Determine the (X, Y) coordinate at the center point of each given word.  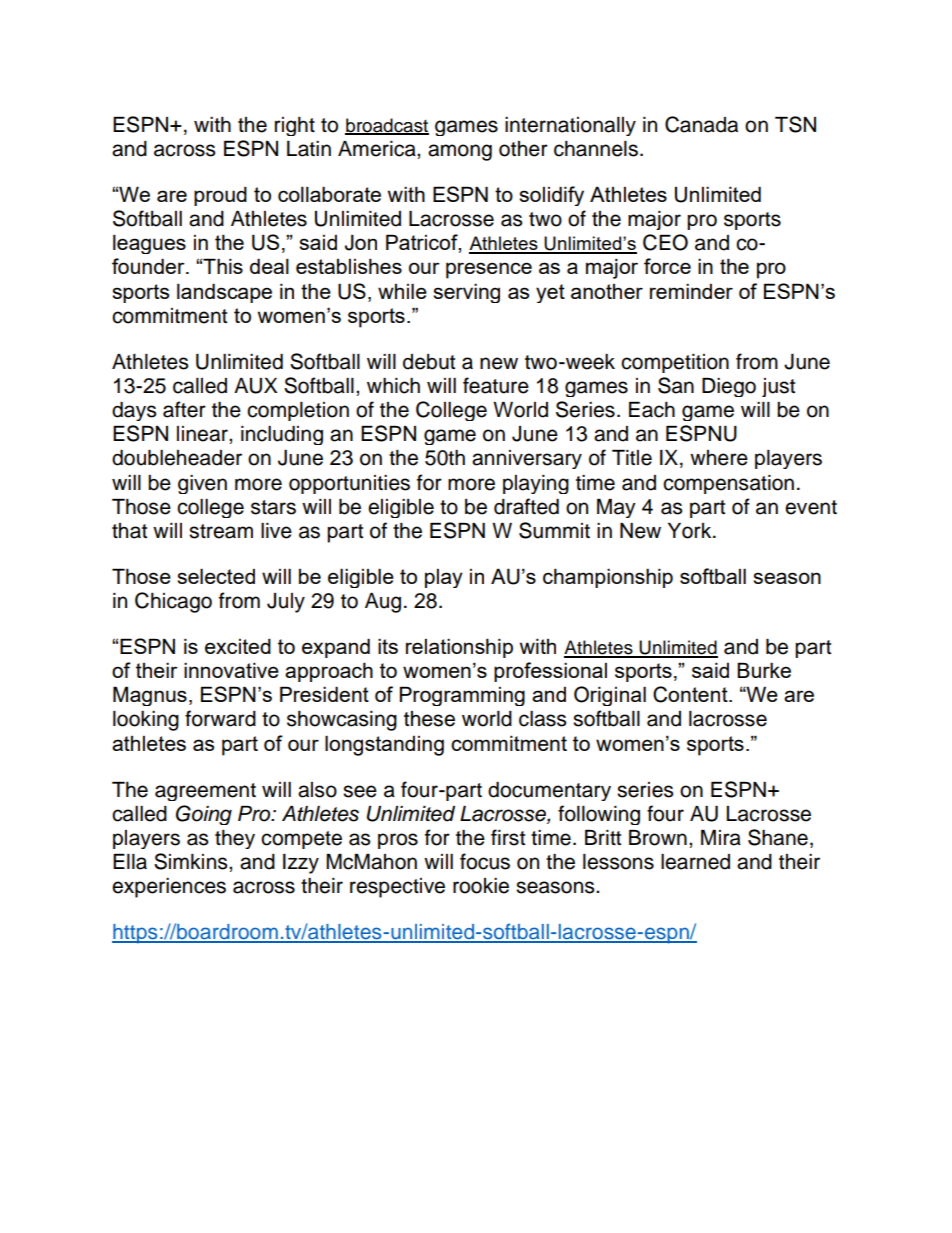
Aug (383, 603)
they (235, 839)
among (460, 152)
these (429, 719)
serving (466, 293)
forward (220, 718)
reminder (691, 291)
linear (203, 434)
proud (220, 196)
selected (216, 576)
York (691, 531)
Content (691, 694)
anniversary (527, 459)
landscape (224, 293)
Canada (701, 124)
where (719, 458)
